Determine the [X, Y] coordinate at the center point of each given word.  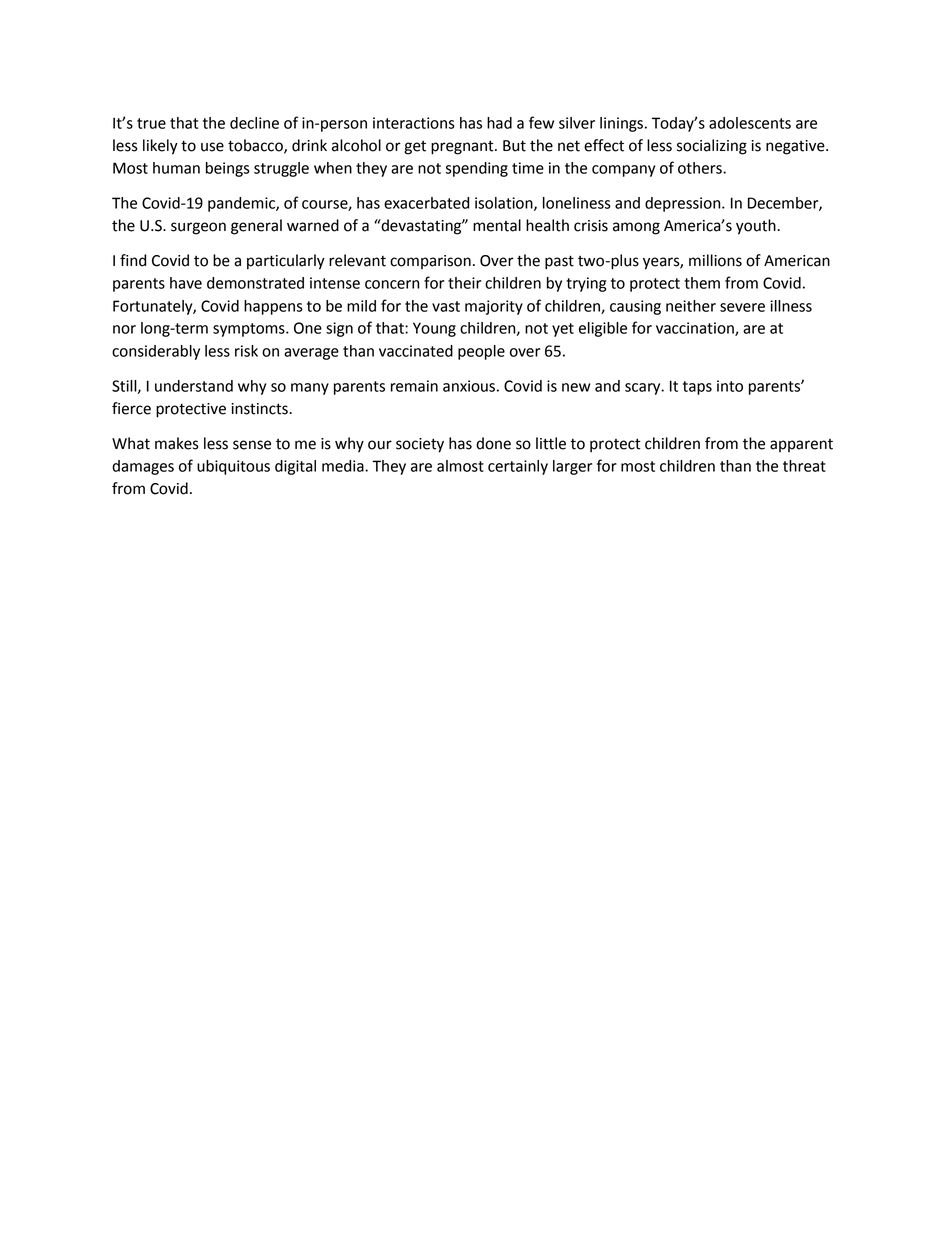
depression [684, 204]
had [499, 123]
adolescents [750, 123]
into [730, 386]
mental [497, 225]
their [464, 283]
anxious [469, 386]
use [212, 147]
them [702, 283]
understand [194, 386]
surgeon [198, 228]
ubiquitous [233, 467]
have [186, 283]
